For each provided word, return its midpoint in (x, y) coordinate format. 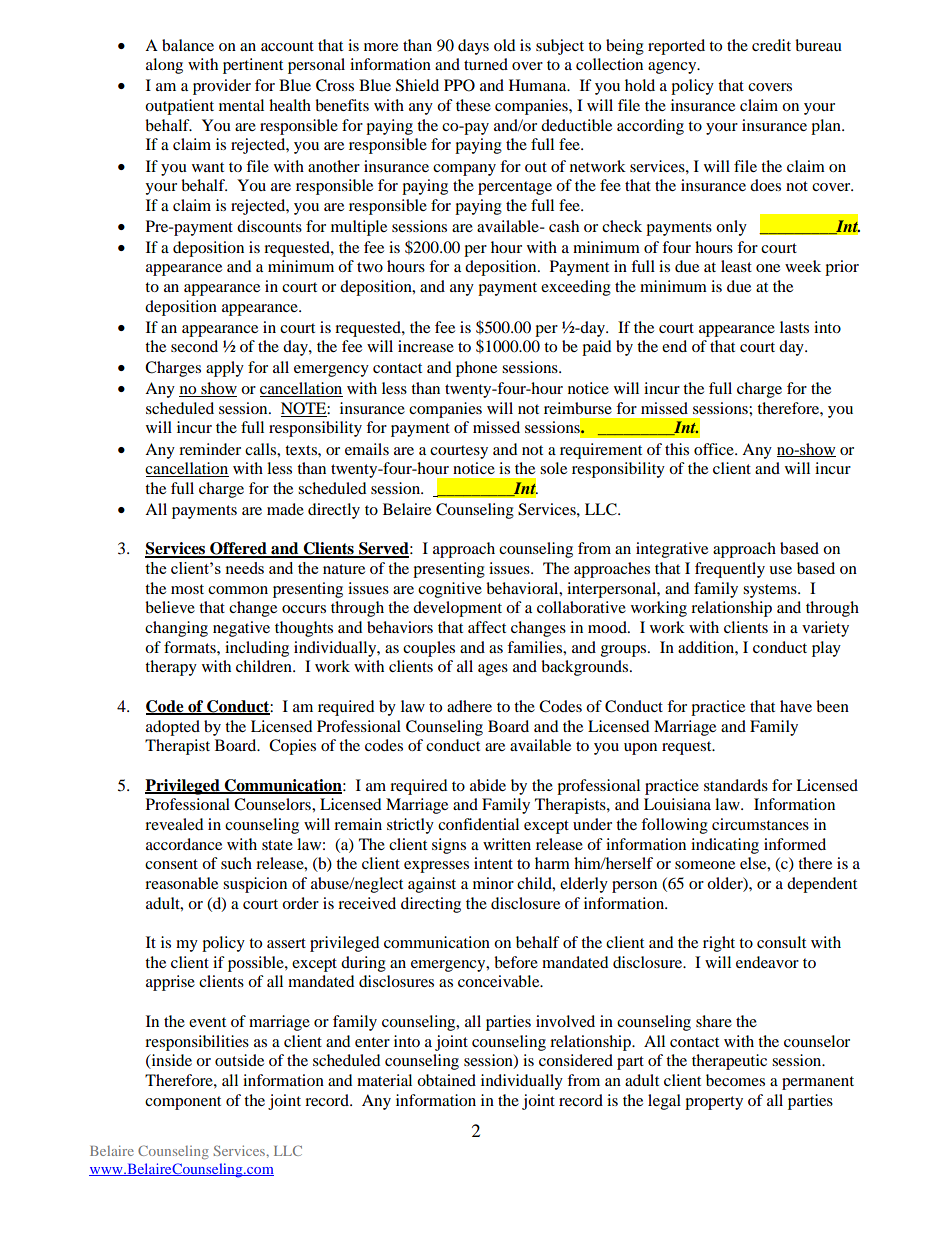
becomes (735, 1080)
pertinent (253, 66)
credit (771, 45)
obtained (446, 1080)
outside (239, 1060)
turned (486, 64)
